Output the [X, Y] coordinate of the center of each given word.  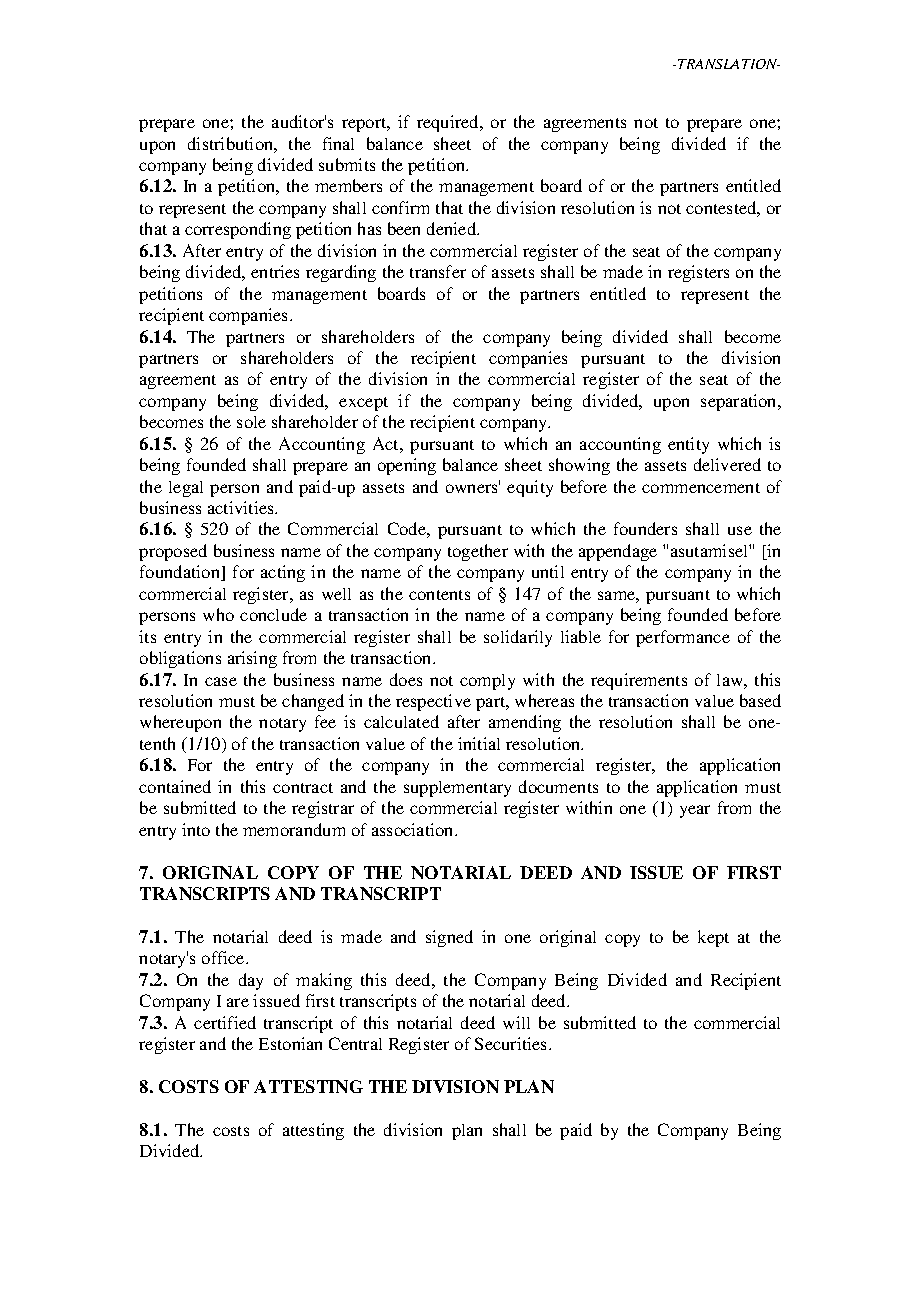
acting [283, 573]
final [338, 143]
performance [683, 638]
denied [453, 228]
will [516, 1022]
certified [225, 1022]
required [449, 123]
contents [439, 595]
